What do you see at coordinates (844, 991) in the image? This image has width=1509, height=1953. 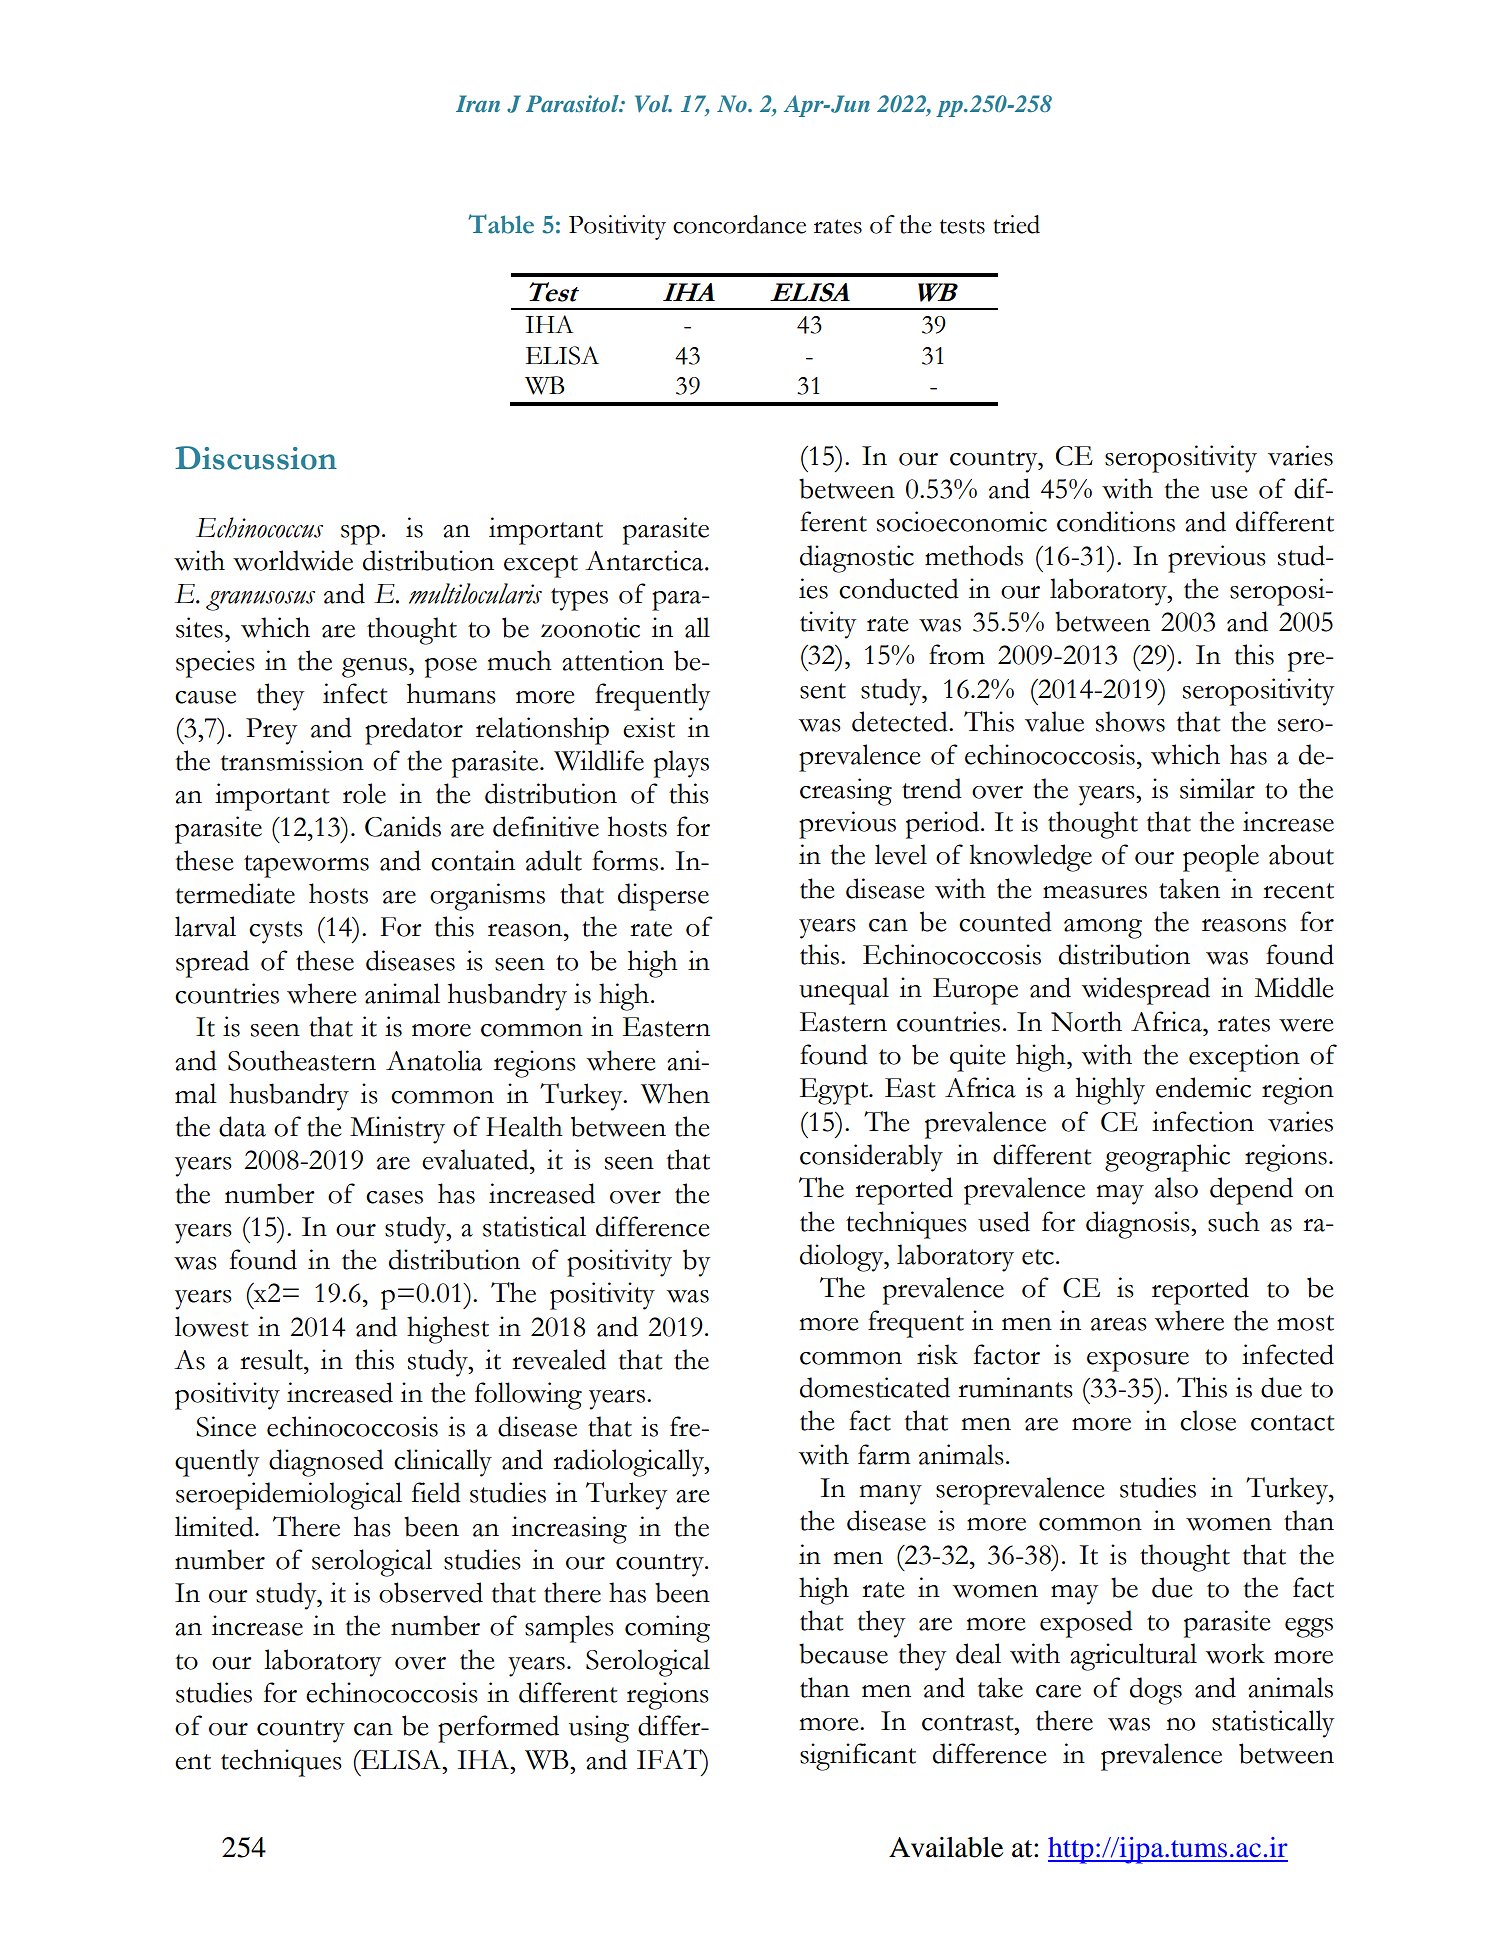 I see `unequal` at bounding box center [844, 991].
